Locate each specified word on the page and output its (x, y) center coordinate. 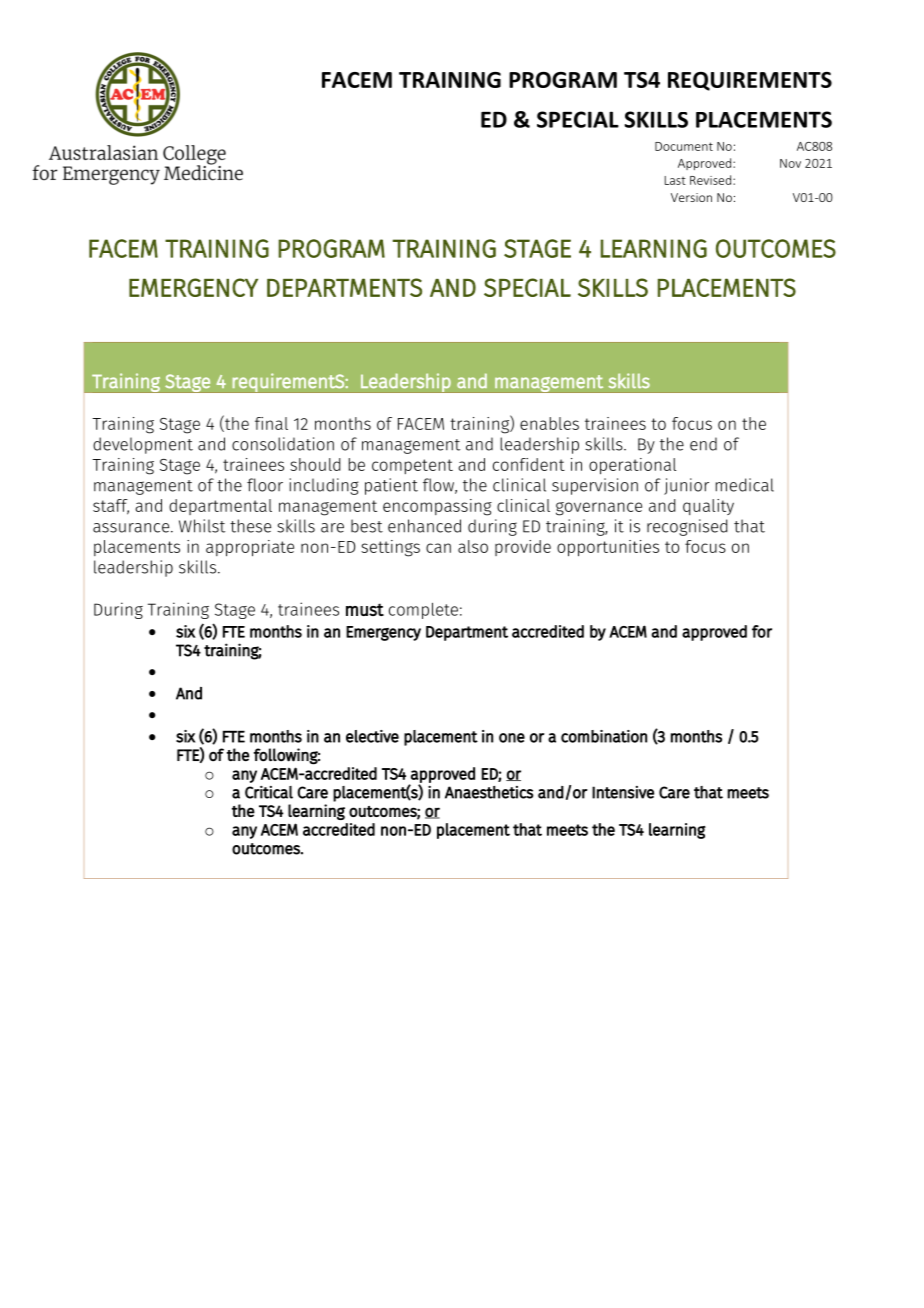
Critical (269, 792)
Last (675, 180)
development (143, 445)
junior (686, 486)
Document (684, 146)
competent (412, 466)
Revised (712, 180)
